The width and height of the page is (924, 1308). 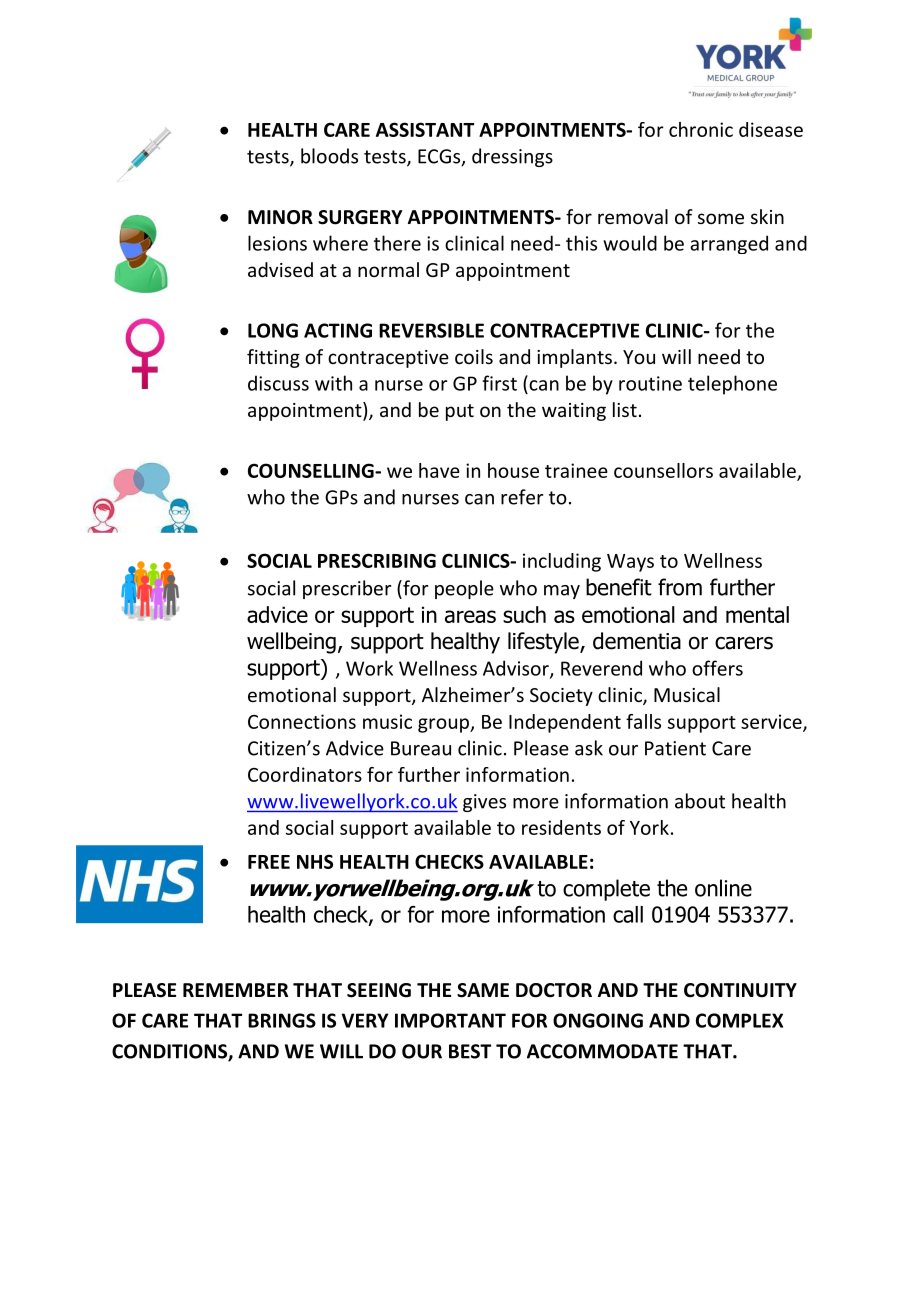 What do you see at coordinates (524, 614) in the page?
I see `such` at bounding box center [524, 614].
